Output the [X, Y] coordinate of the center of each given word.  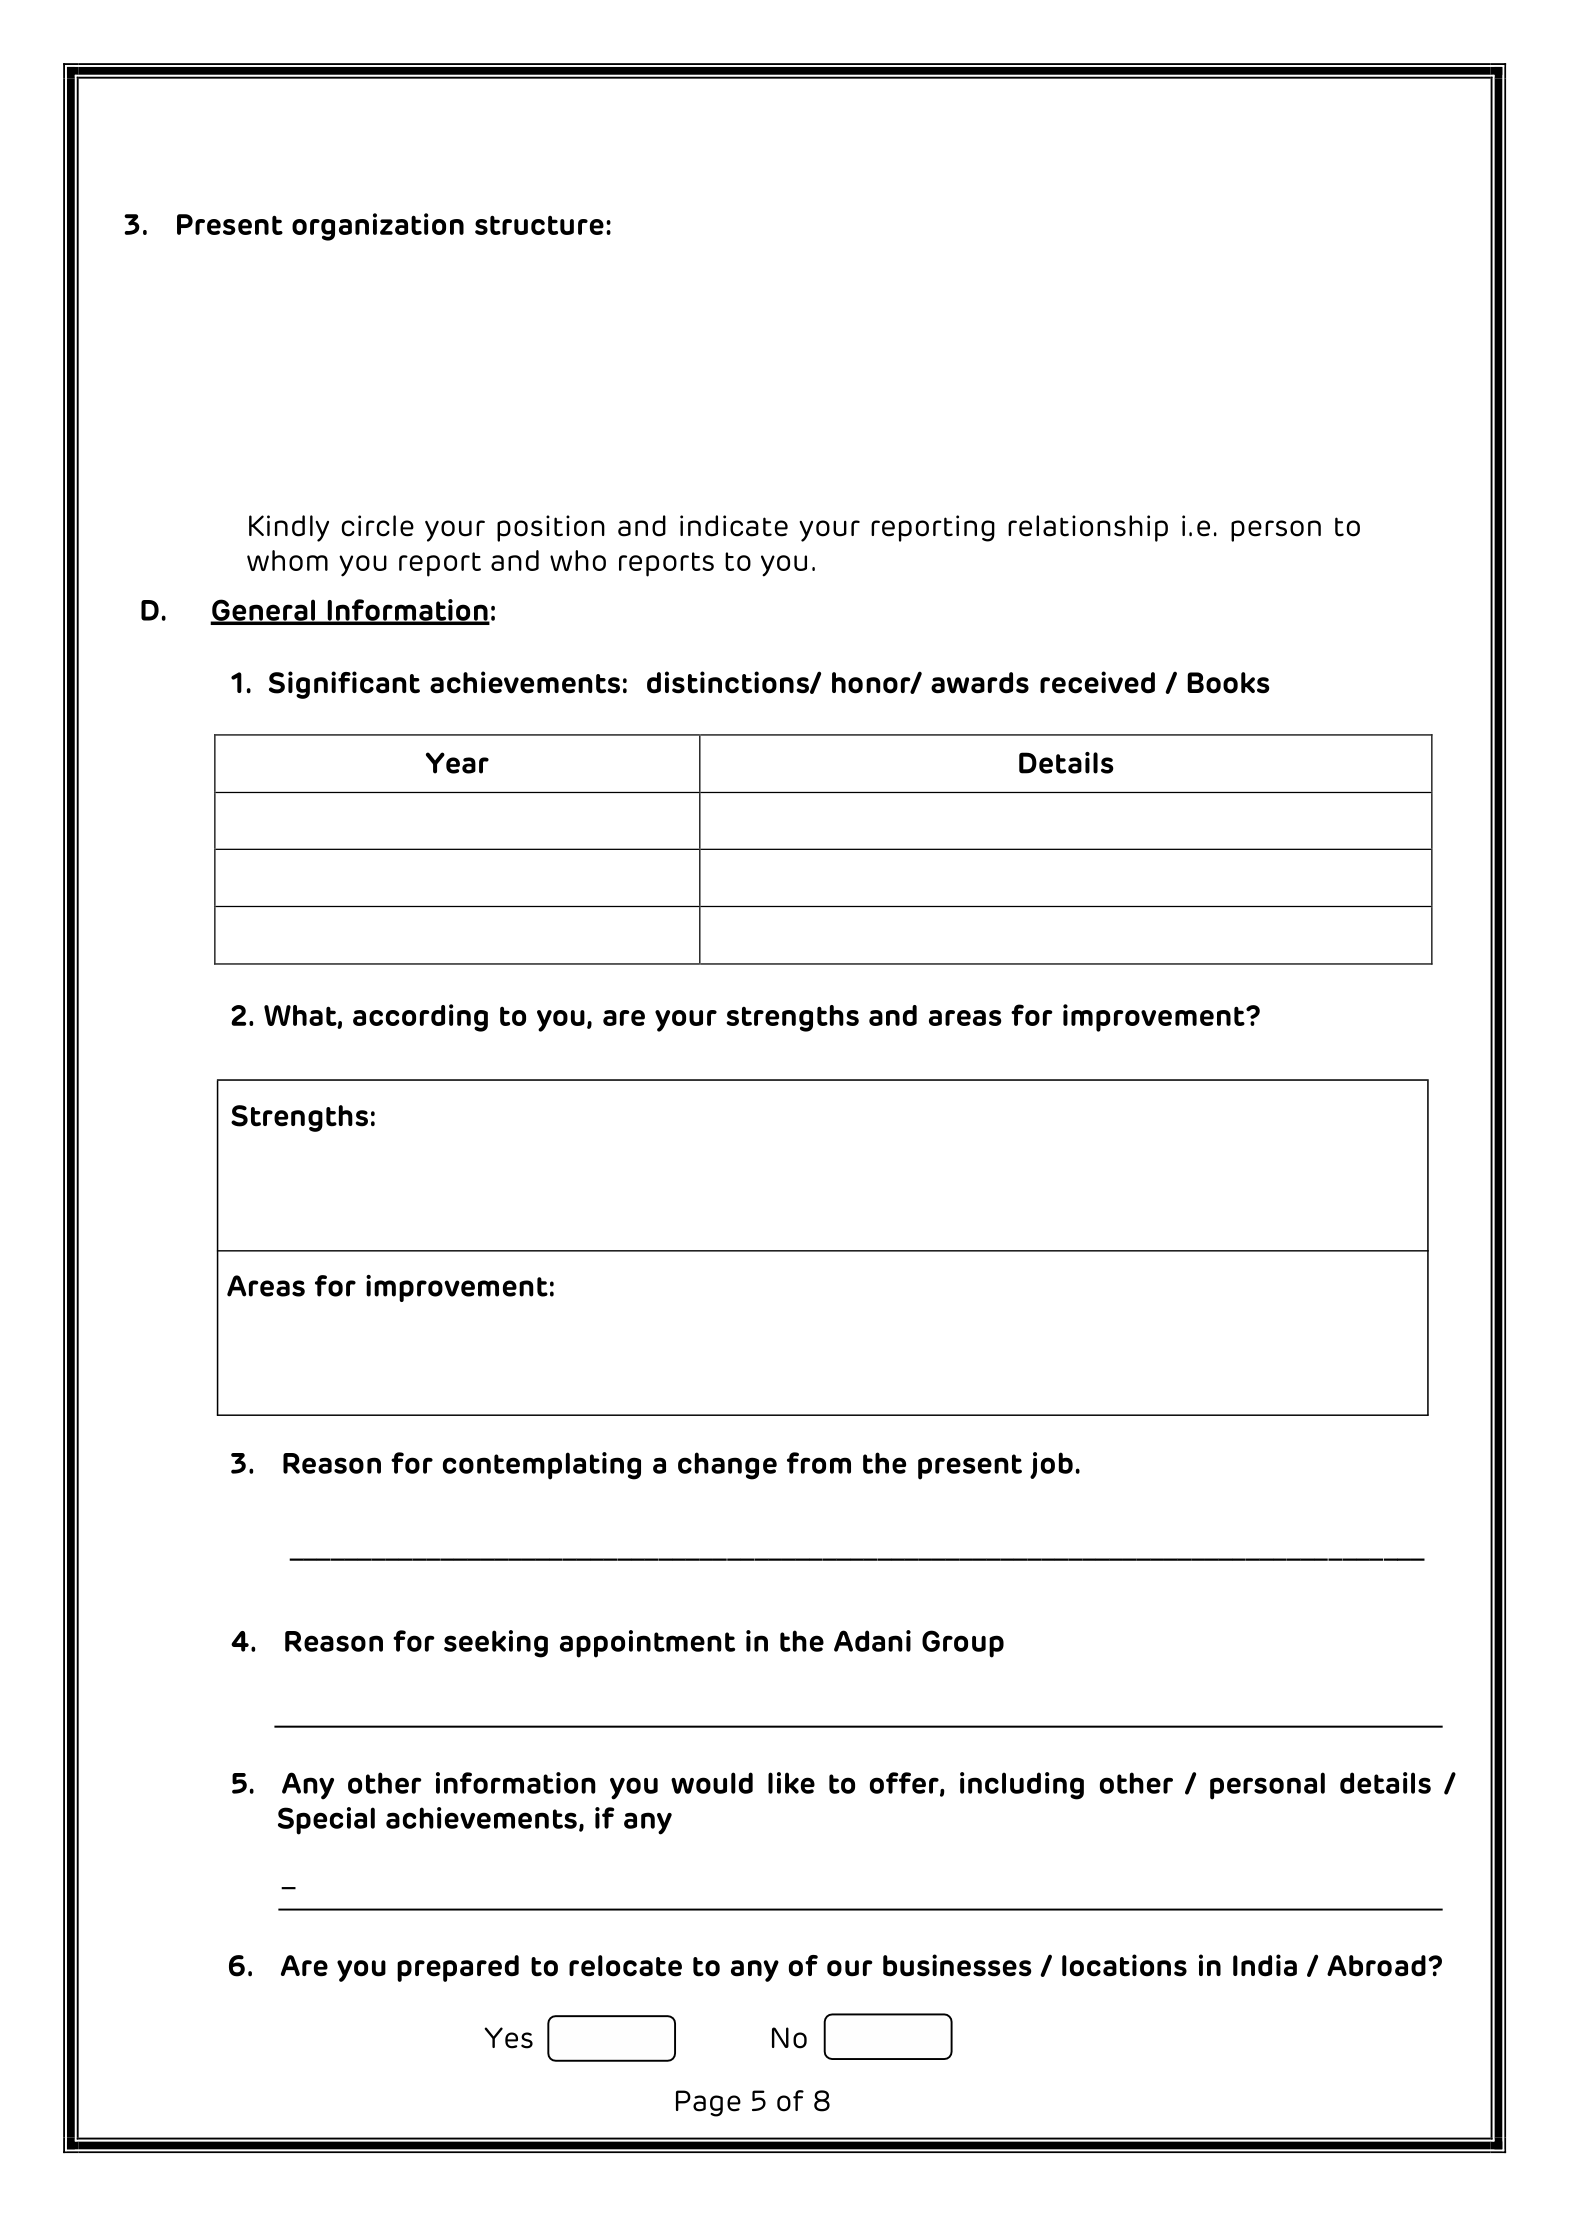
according [420, 1018]
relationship [1088, 528]
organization [378, 227]
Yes [508, 2038]
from [819, 1463]
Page [708, 2103]
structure [539, 225]
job [1051, 1465]
